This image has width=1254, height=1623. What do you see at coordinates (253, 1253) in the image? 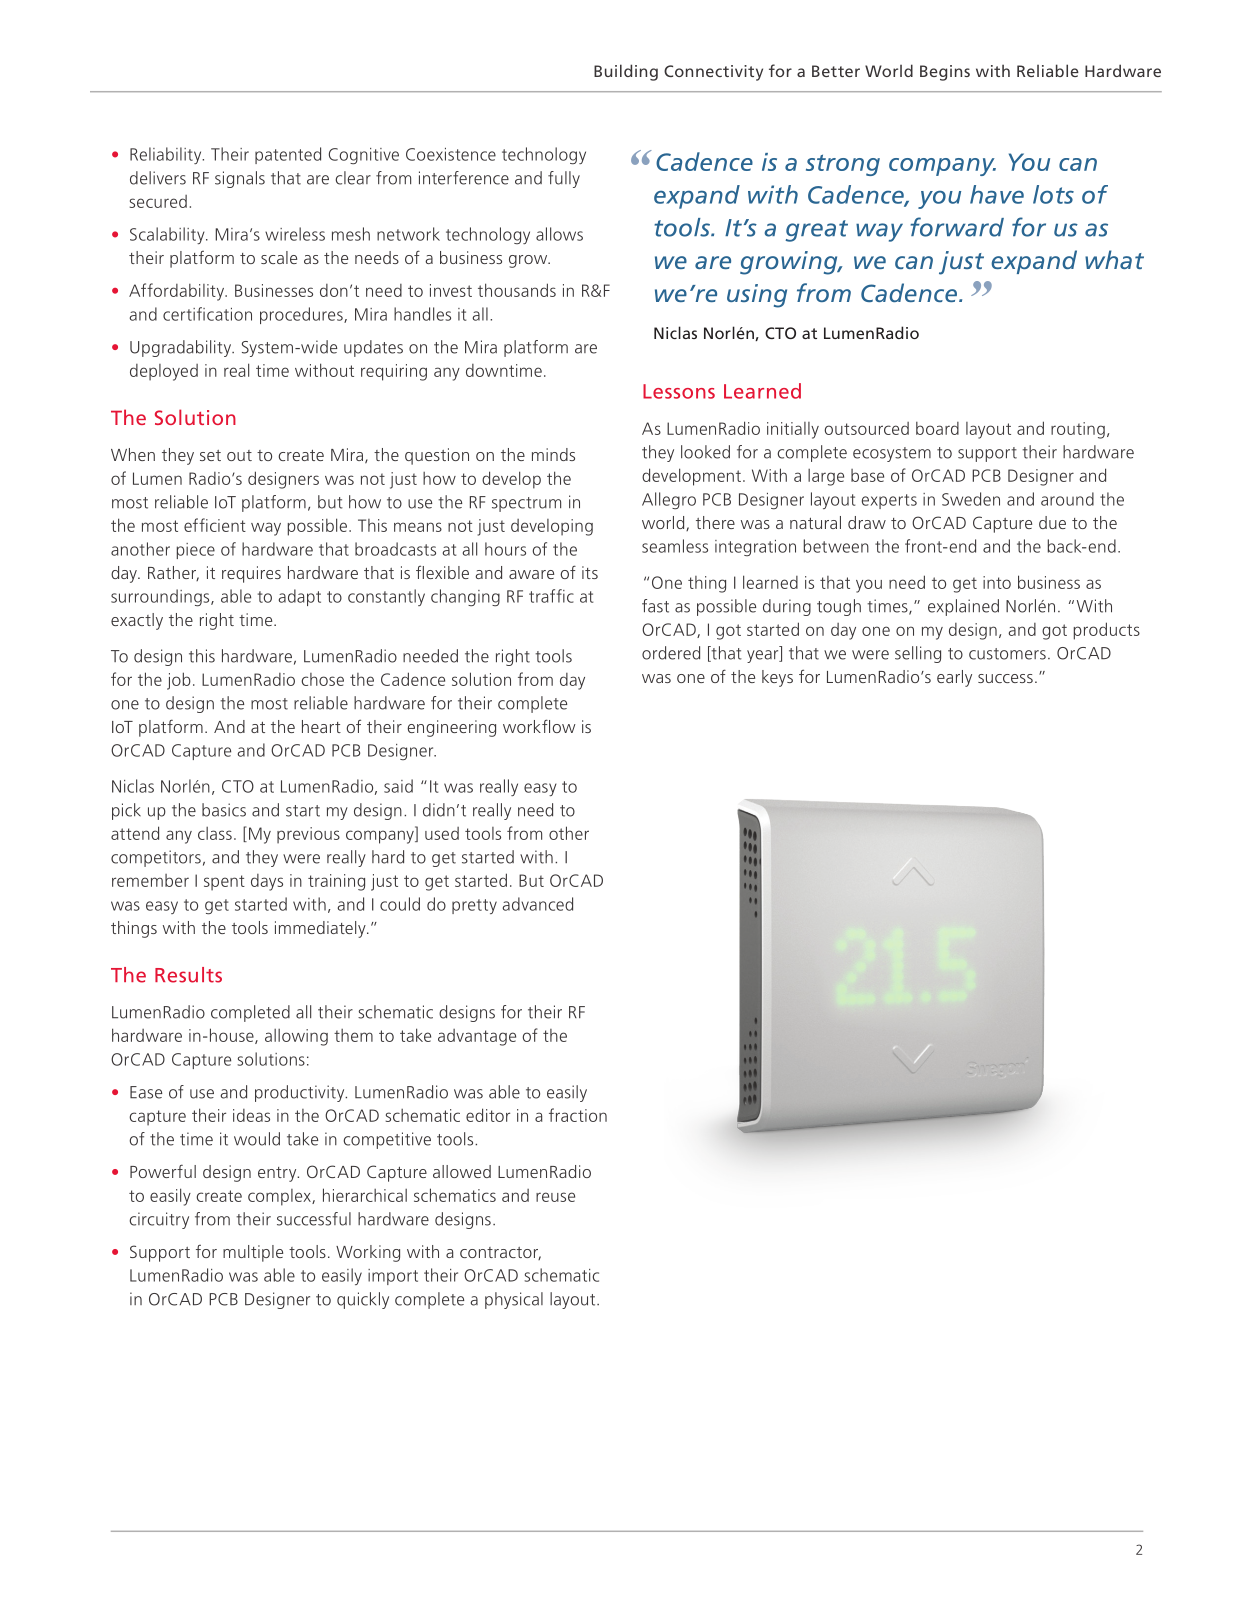
I see `multiple` at bounding box center [253, 1253].
